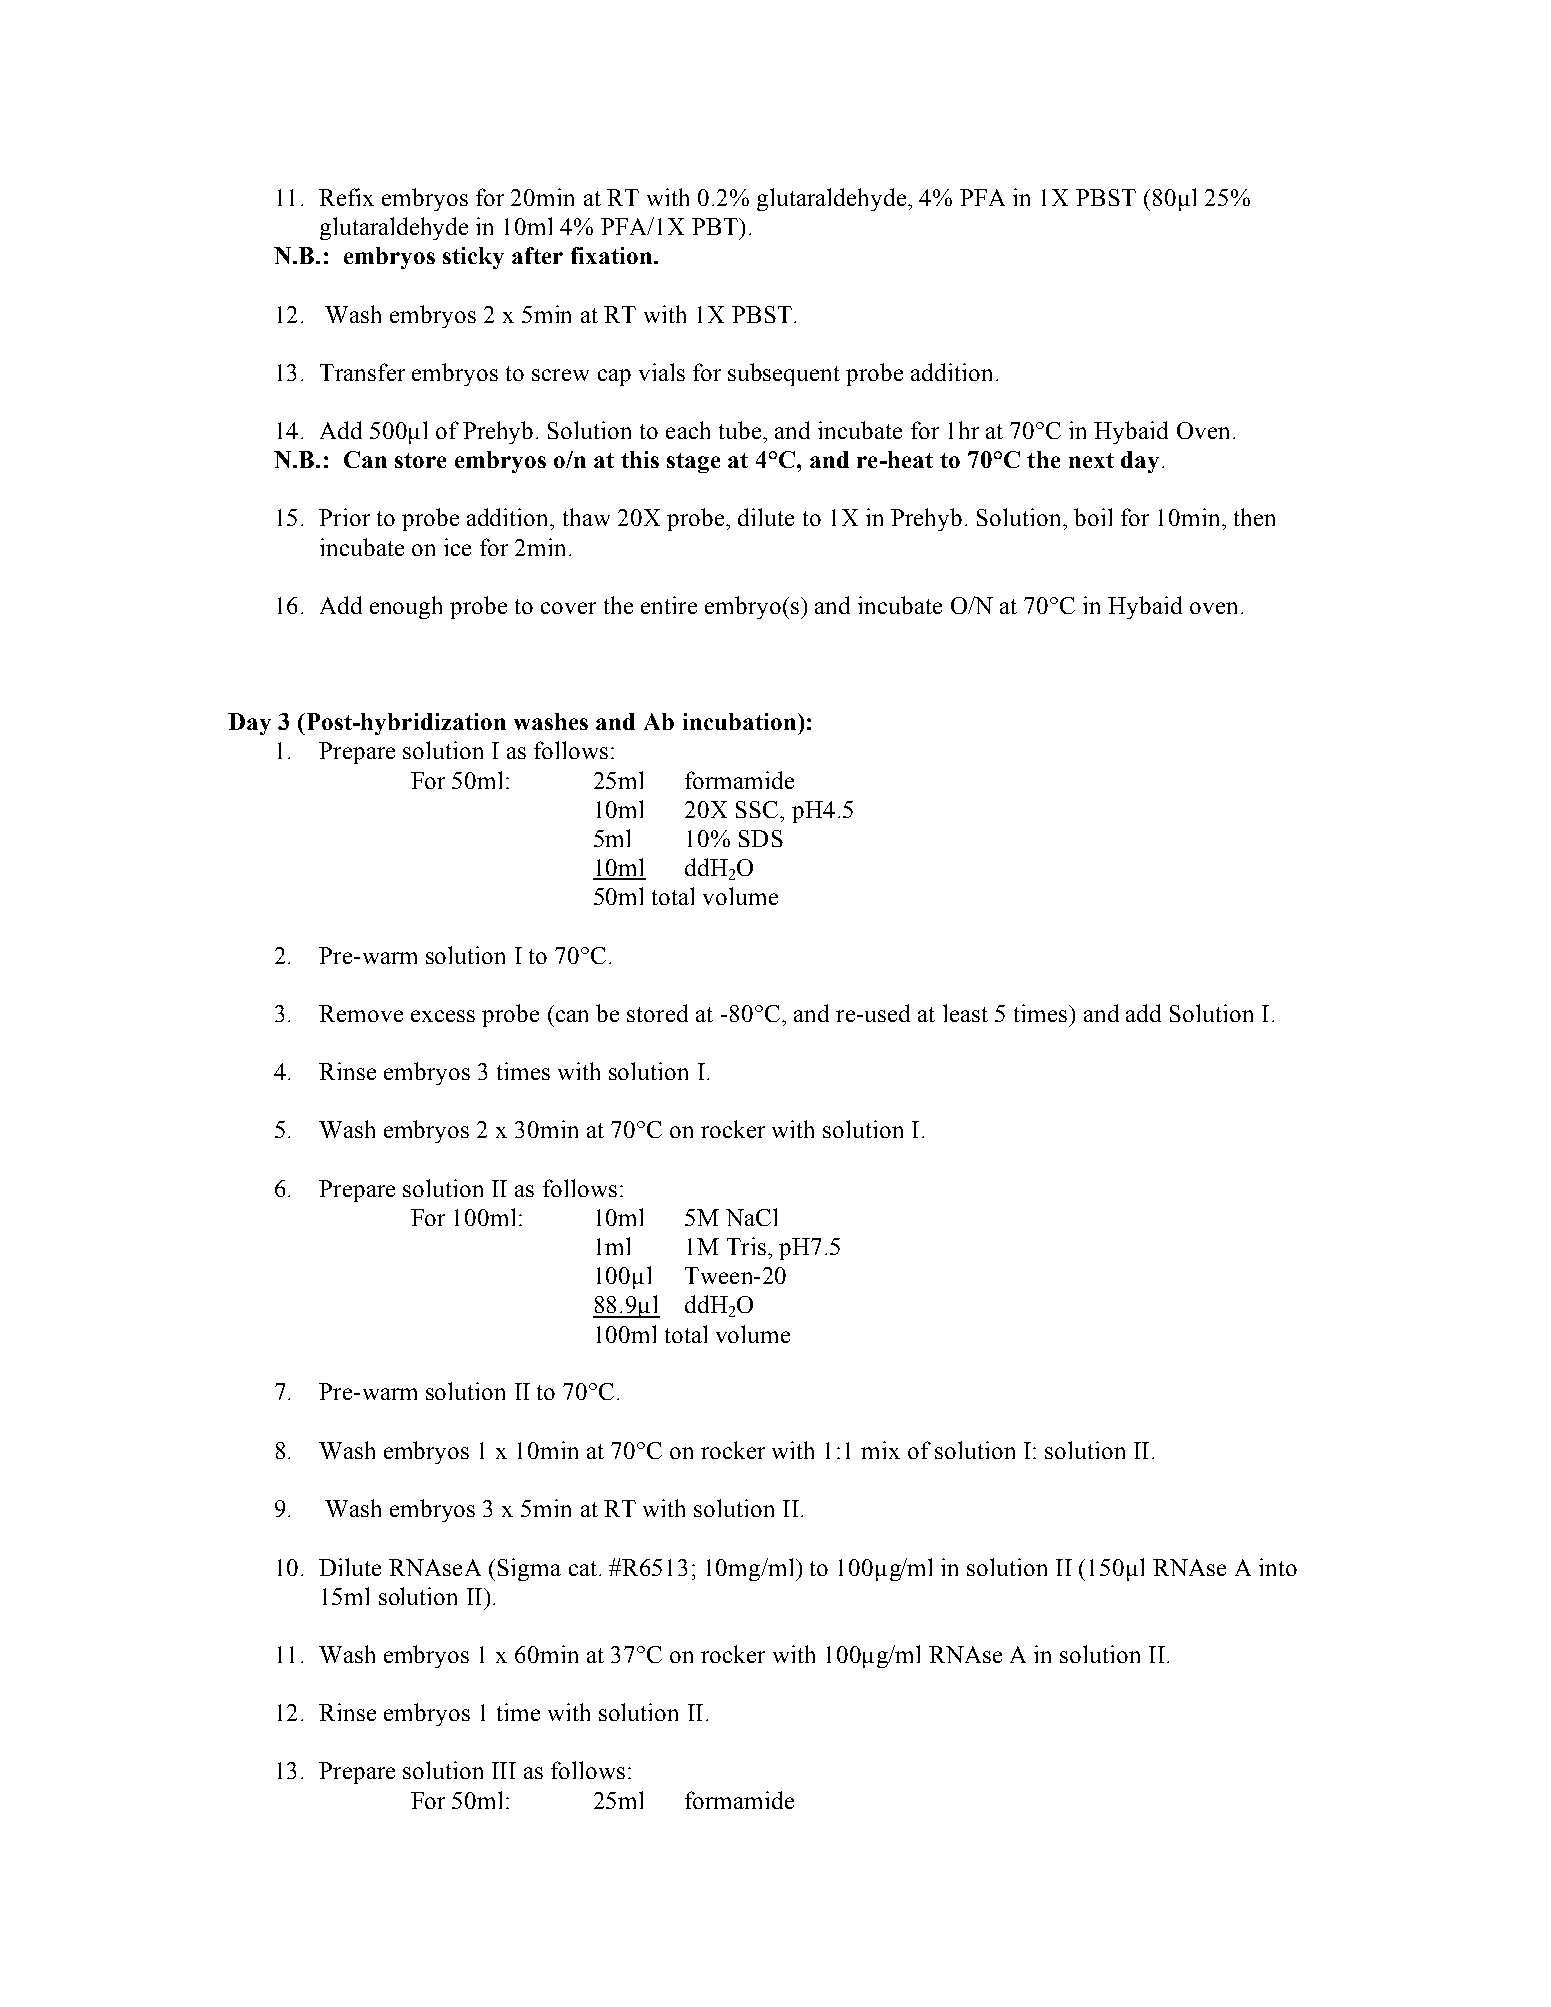  What do you see at coordinates (784, 374) in the screenshot?
I see `subsequent` at bounding box center [784, 374].
